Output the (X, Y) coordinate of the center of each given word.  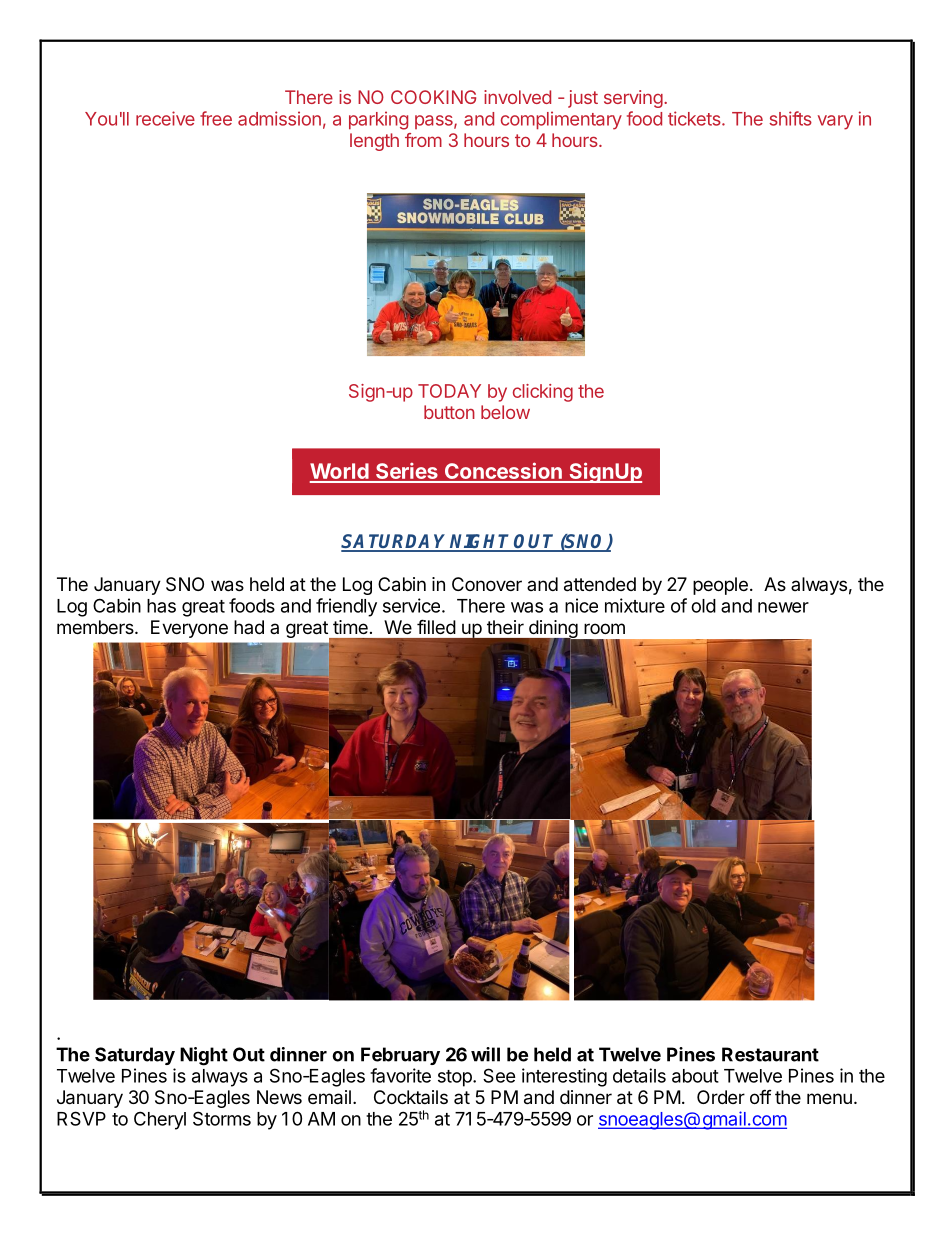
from (423, 140)
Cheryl (160, 1120)
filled (436, 627)
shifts (790, 118)
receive (165, 118)
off (761, 1096)
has (161, 606)
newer (783, 607)
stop (456, 1078)
